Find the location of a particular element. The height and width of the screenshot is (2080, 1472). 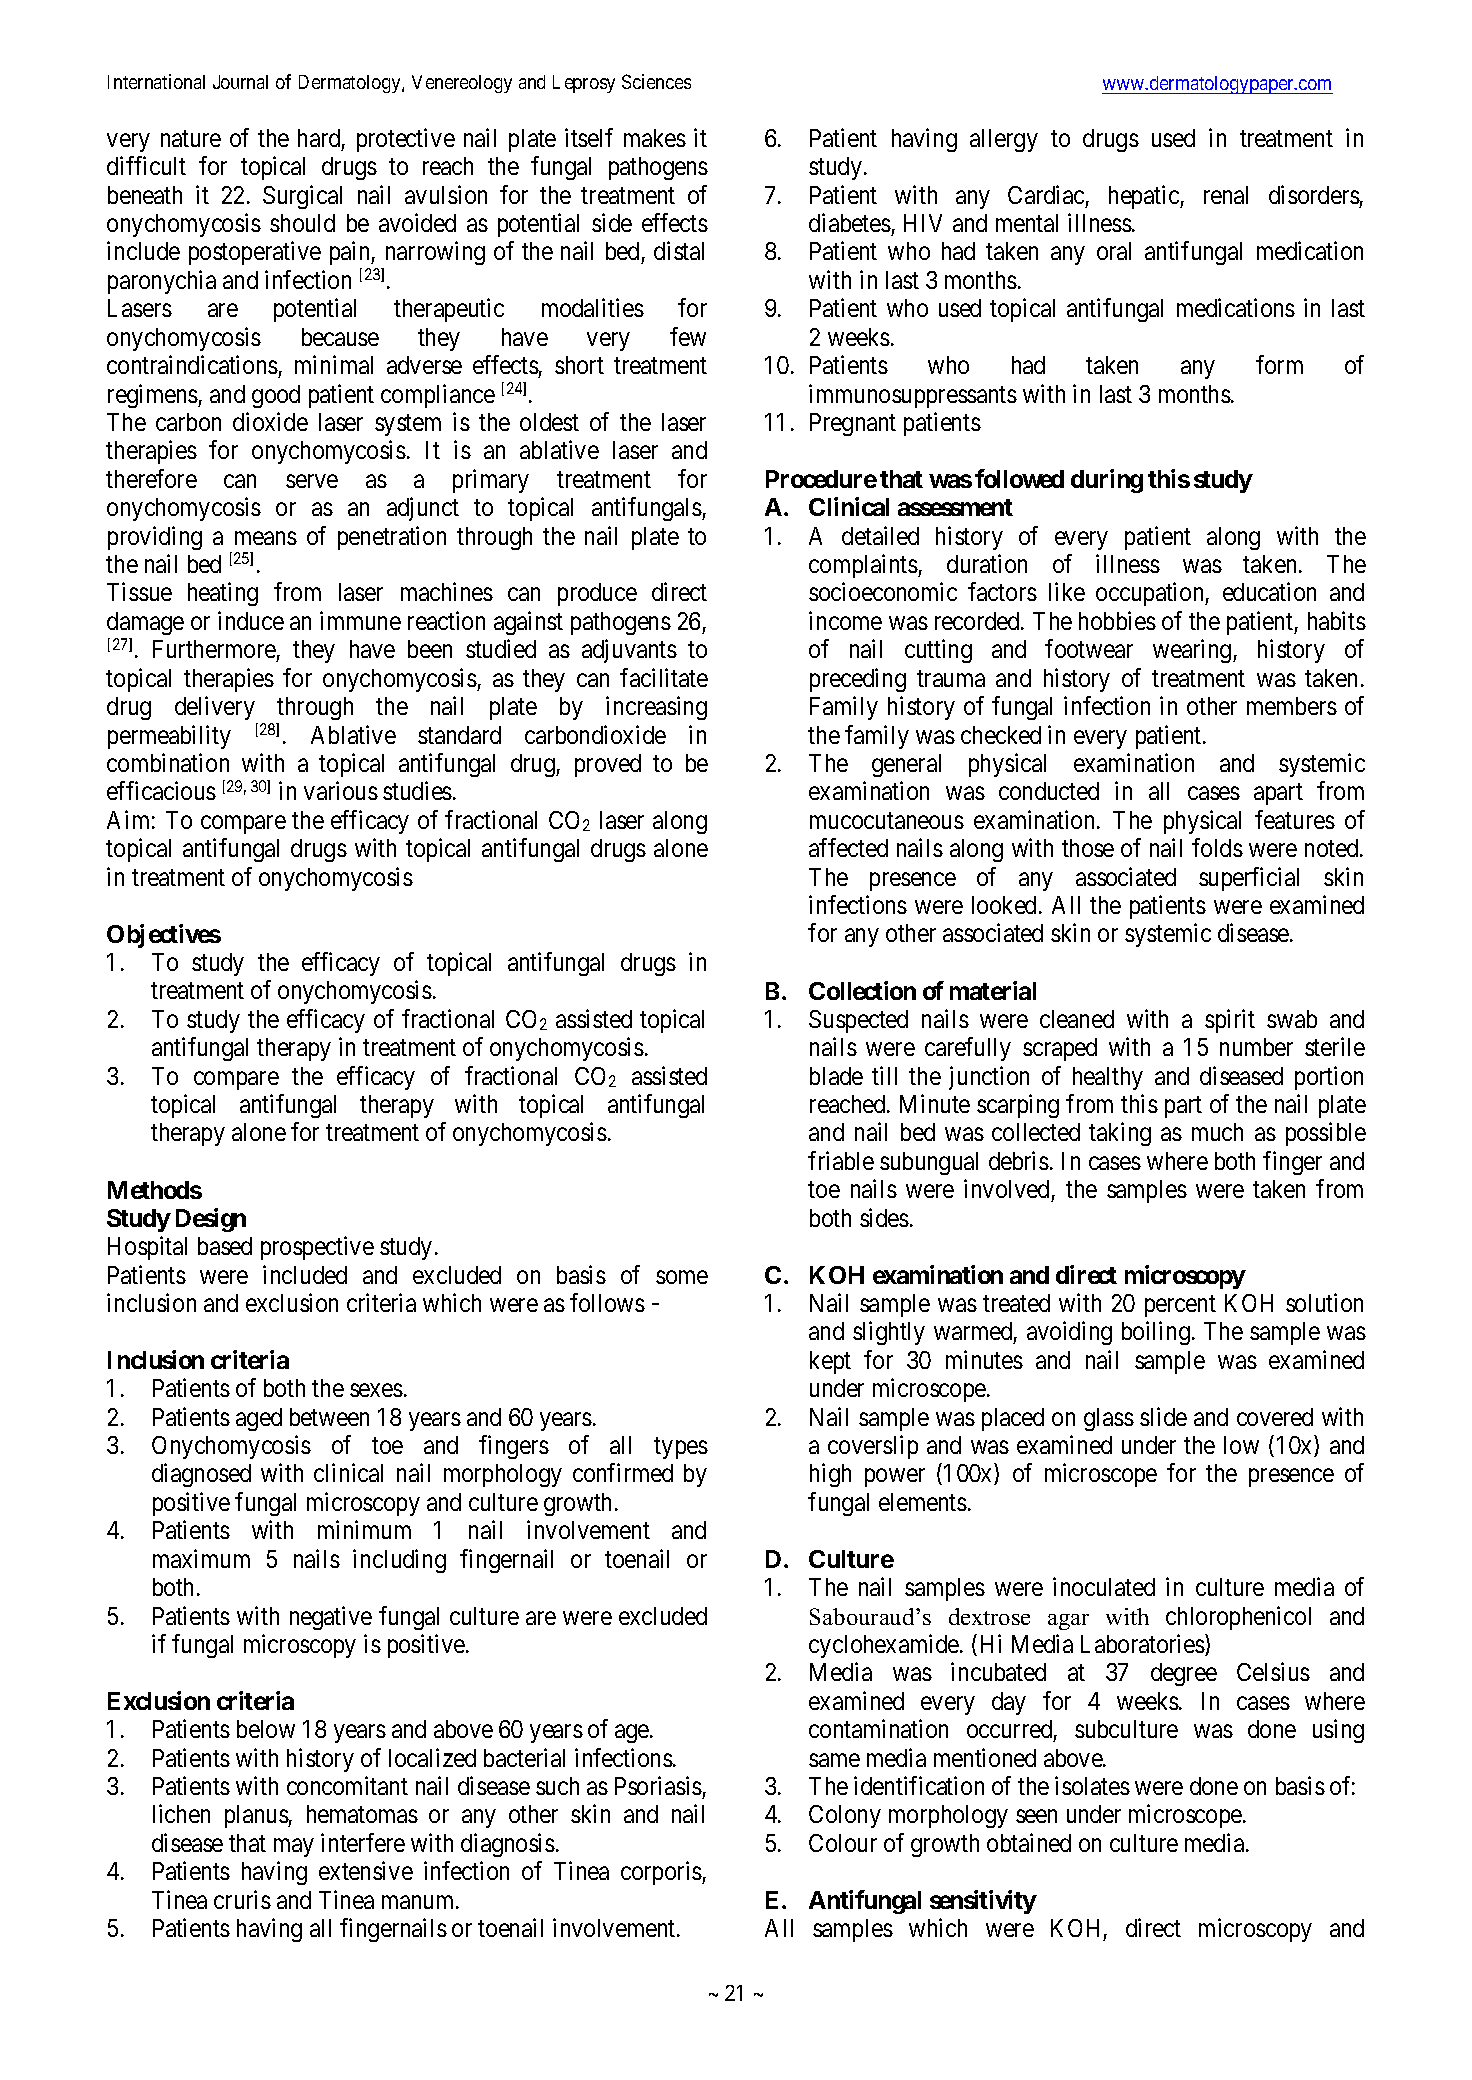

corporis is located at coordinates (662, 1873).
